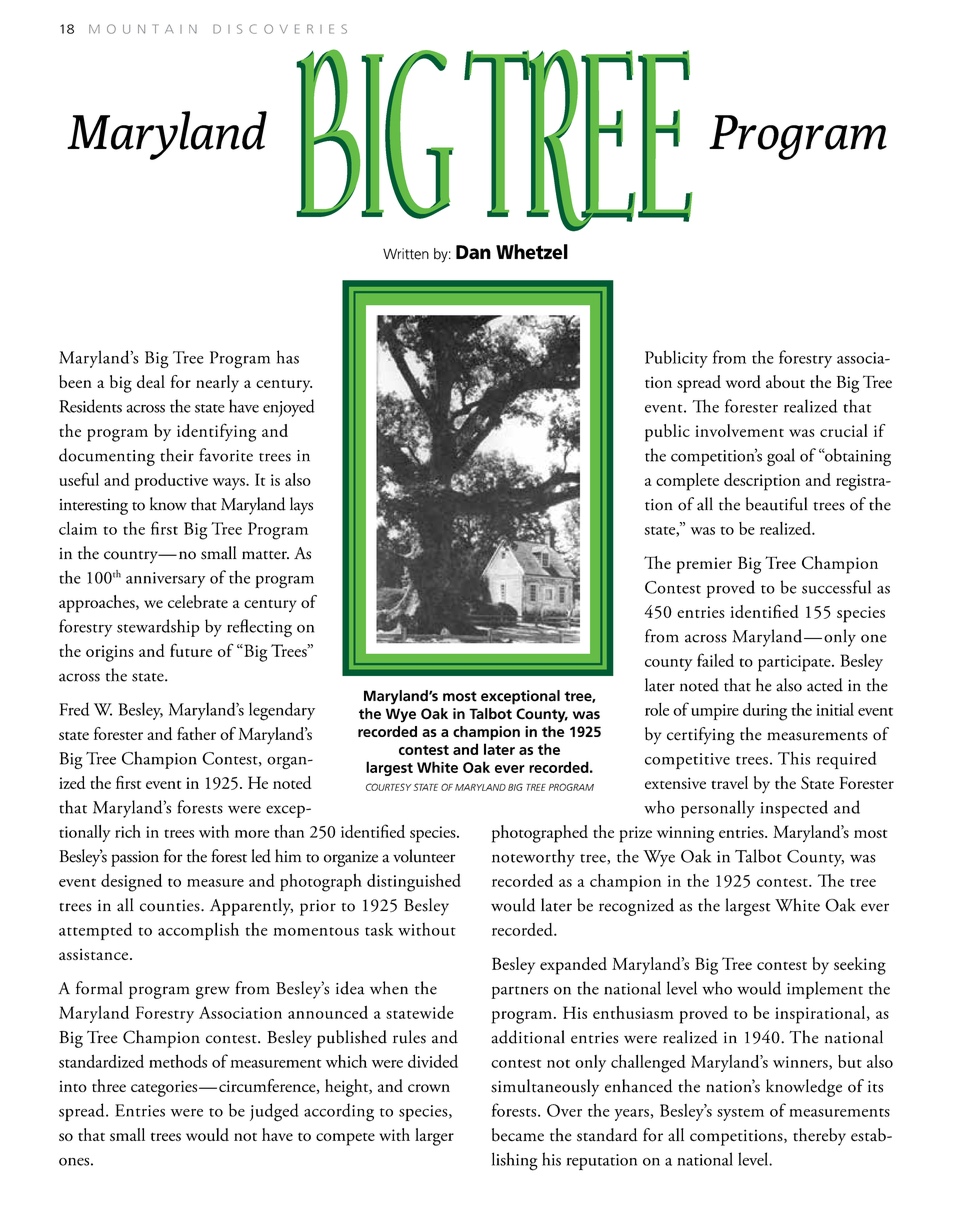  I want to click on about, so click(785, 381).
